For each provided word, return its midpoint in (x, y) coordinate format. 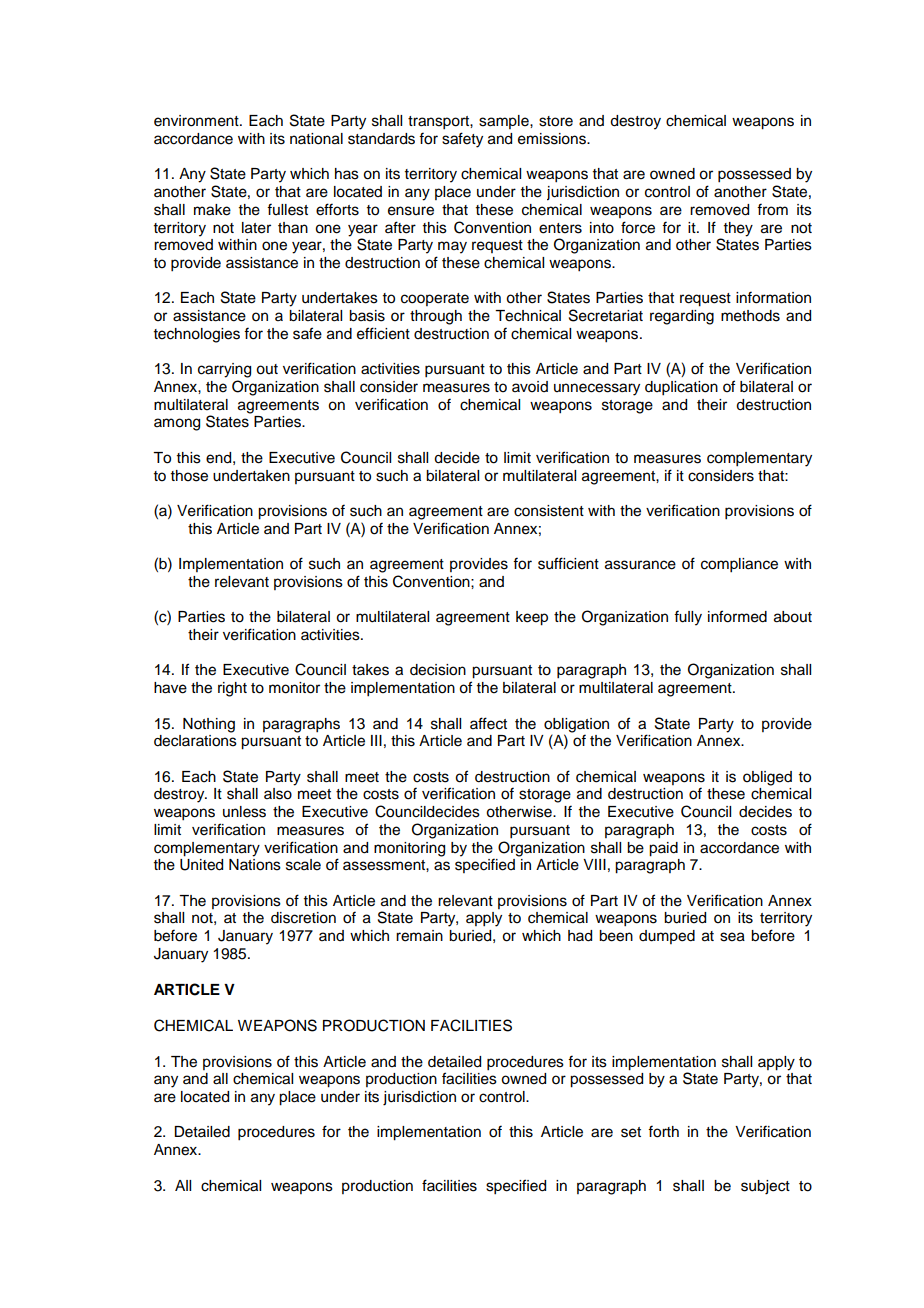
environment (197, 121)
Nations (255, 865)
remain (419, 936)
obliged (767, 778)
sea (732, 937)
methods (750, 316)
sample (505, 122)
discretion (303, 918)
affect (488, 723)
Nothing (209, 725)
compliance (739, 565)
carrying (224, 370)
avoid (530, 387)
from (772, 209)
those (189, 476)
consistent (549, 511)
